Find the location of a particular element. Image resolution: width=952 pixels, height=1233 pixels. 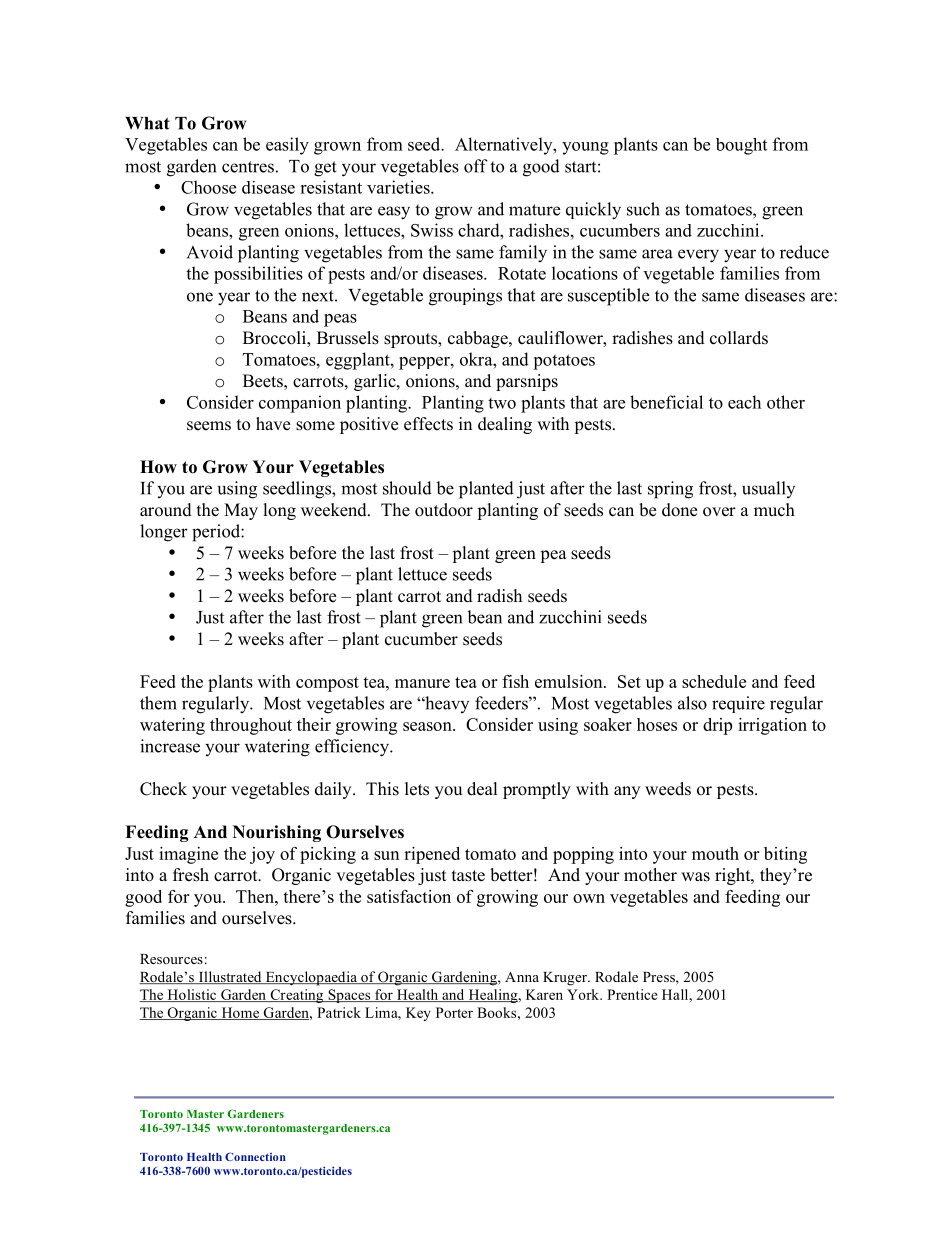

lets is located at coordinates (417, 789).
